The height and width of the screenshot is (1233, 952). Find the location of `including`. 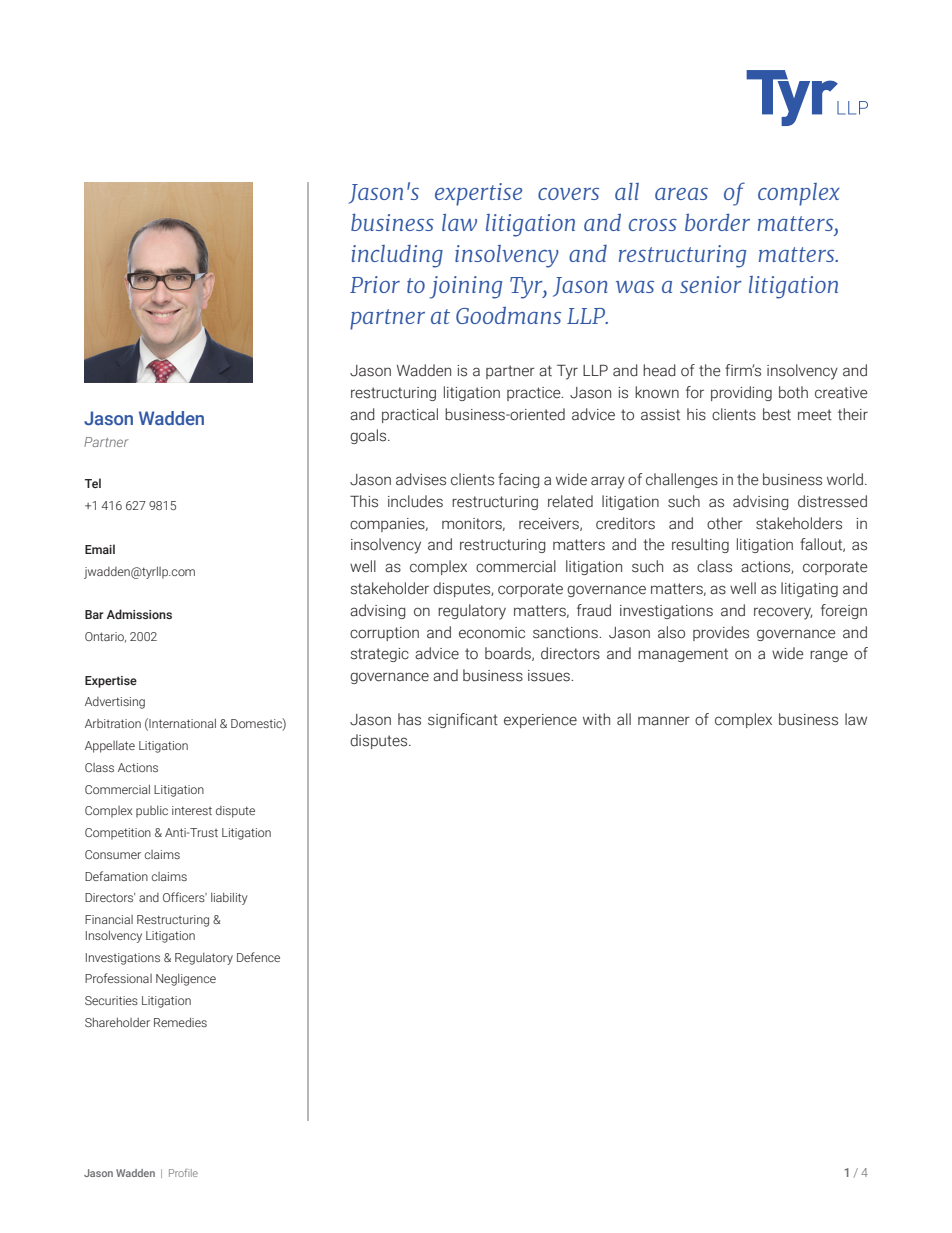

including is located at coordinates (397, 256).
